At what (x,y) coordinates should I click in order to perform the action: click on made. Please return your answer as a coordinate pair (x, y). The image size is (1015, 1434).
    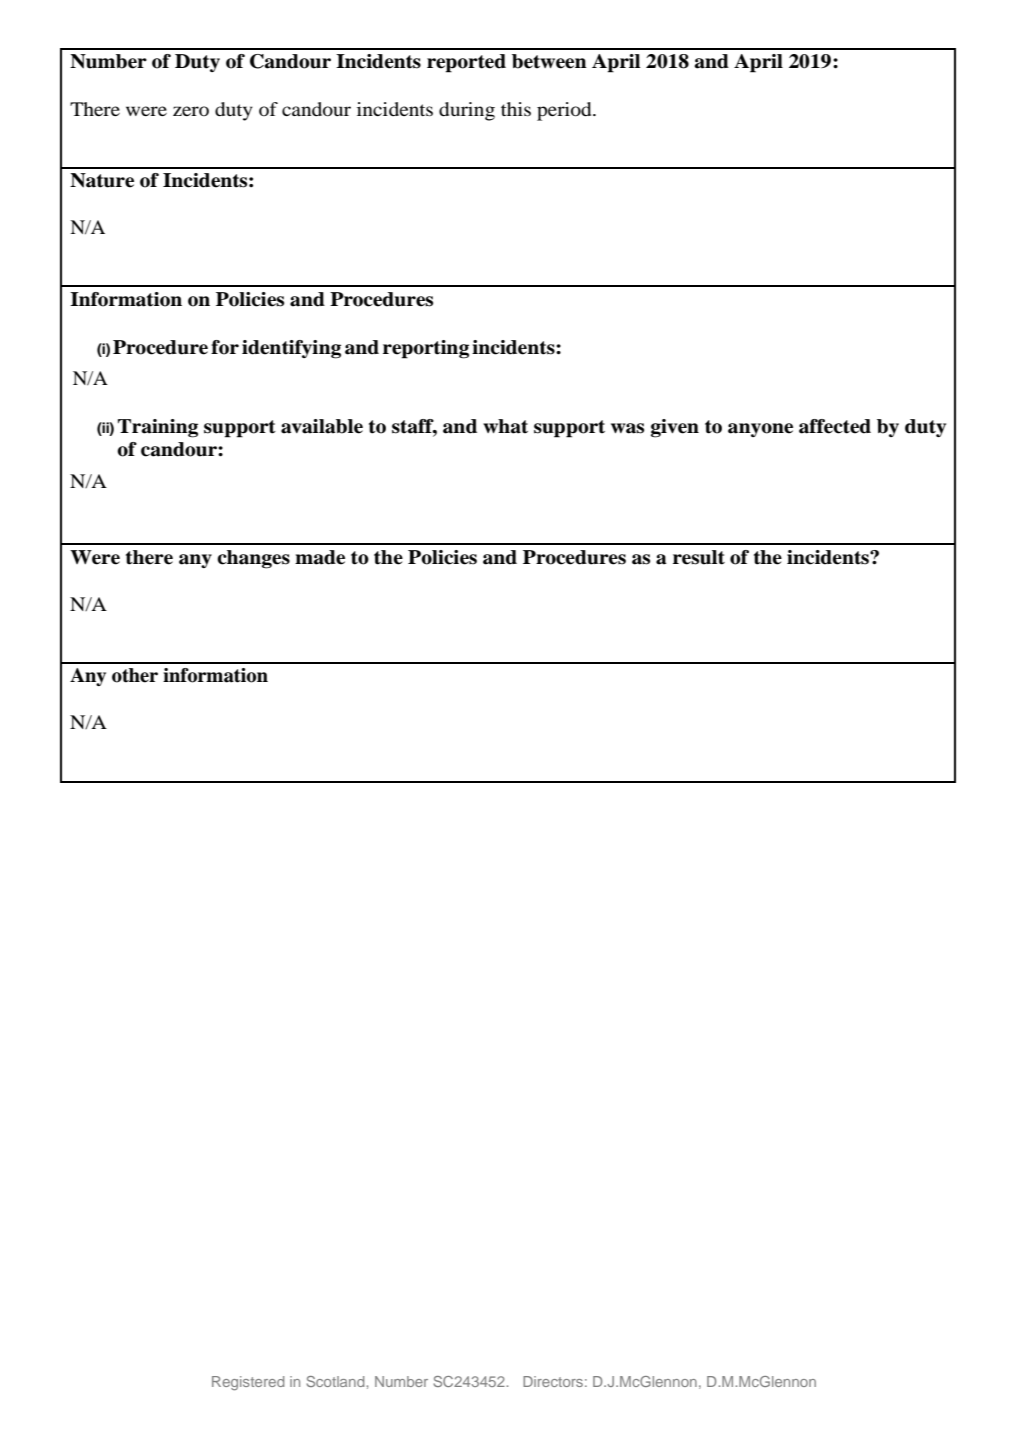
    Looking at the image, I should click on (320, 557).
